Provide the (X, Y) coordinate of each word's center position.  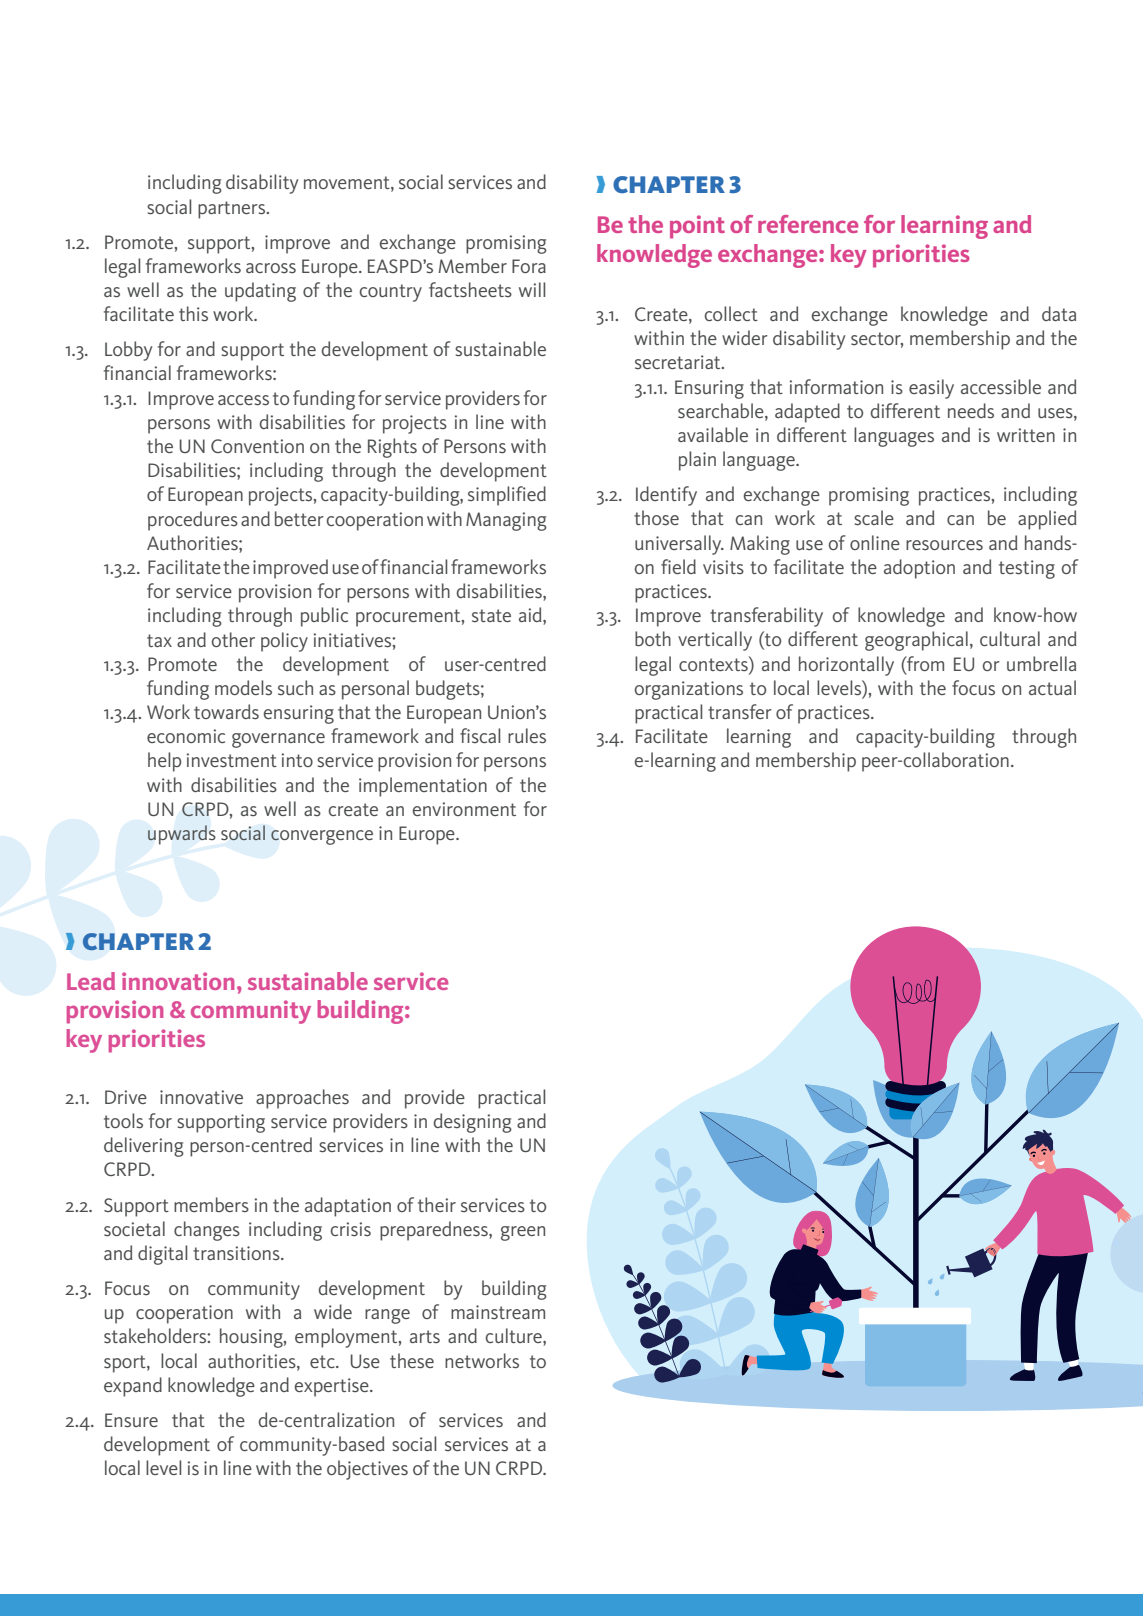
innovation (178, 981)
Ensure (131, 1420)
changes (207, 1231)
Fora (529, 266)
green (523, 1233)
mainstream (498, 1312)
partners (233, 210)
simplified (507, 496)
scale (874, 518)
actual (1052, 687)
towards (226, 711)
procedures (193, 521)
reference (808, 224)
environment (464, 809)
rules (527, 736)
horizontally (846, 666)
